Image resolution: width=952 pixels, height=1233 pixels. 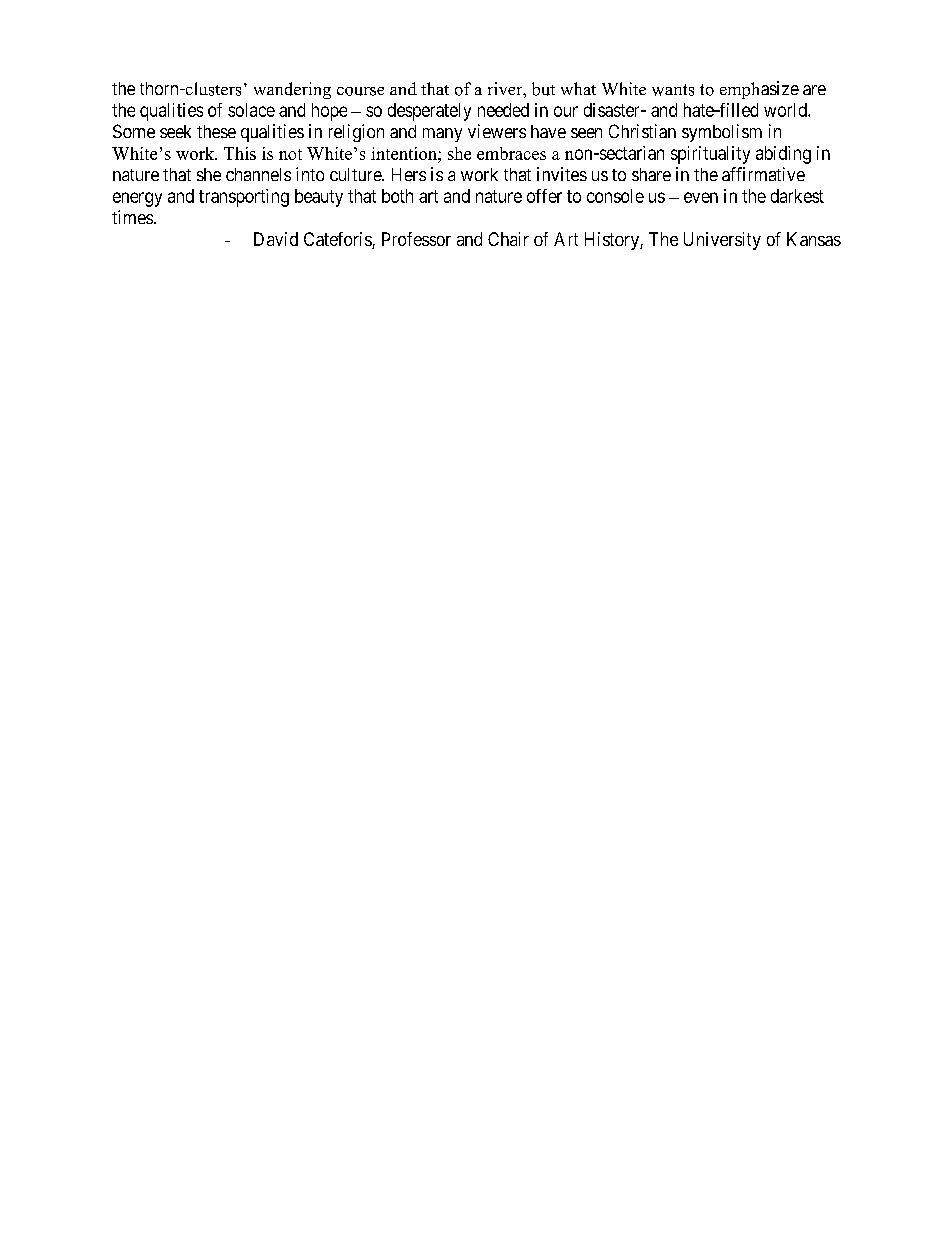 What do you see at coordinates (292, 90) in the document?
I see `wandering` at bounding box center [292, 90].
